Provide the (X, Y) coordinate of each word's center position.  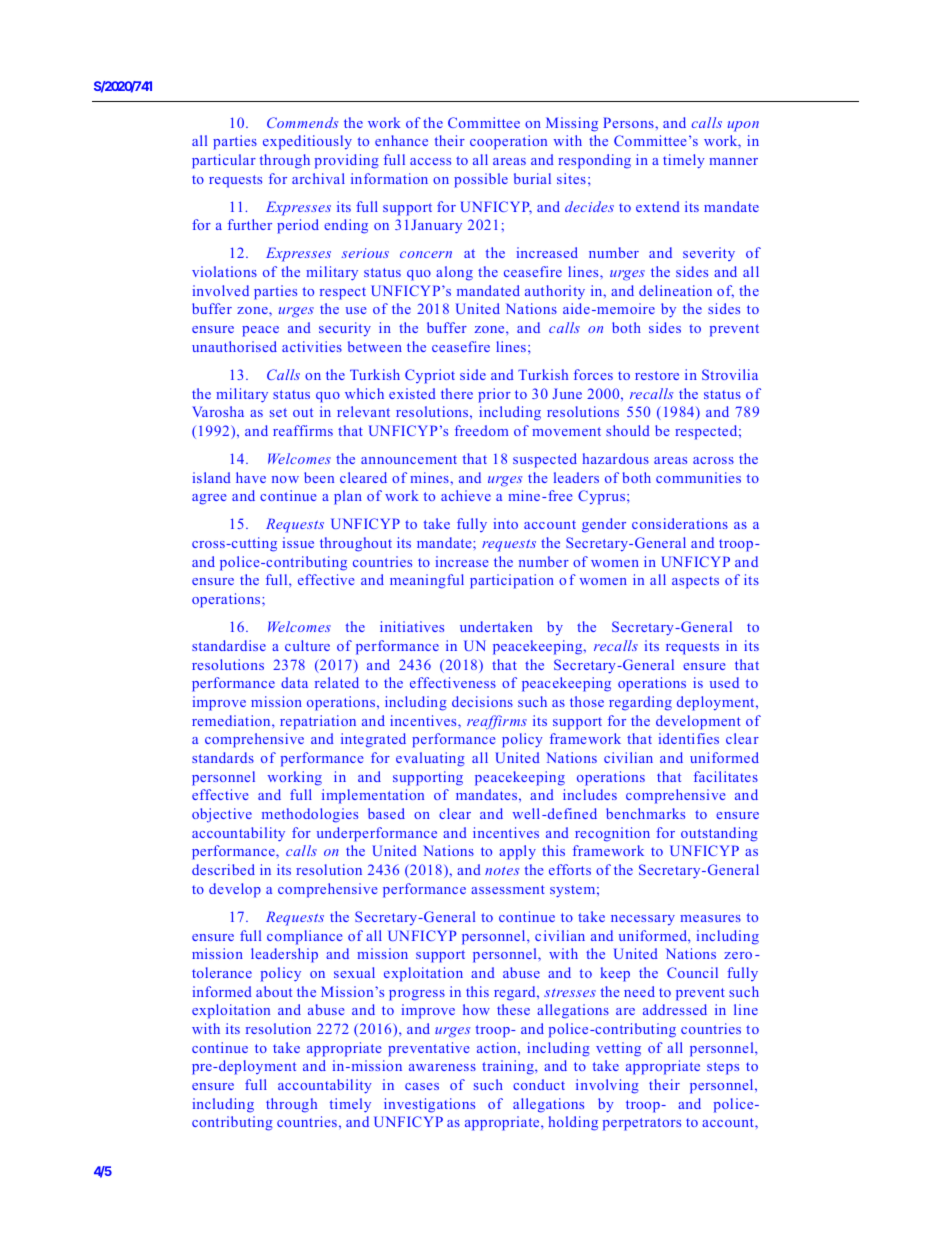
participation (512, 581)
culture (307, 645)
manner (733, 161)
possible (481, 180)
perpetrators (642, 1124)
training (509, 1067)
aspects (695, 582)
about (274, 991)
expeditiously (307, 142)
